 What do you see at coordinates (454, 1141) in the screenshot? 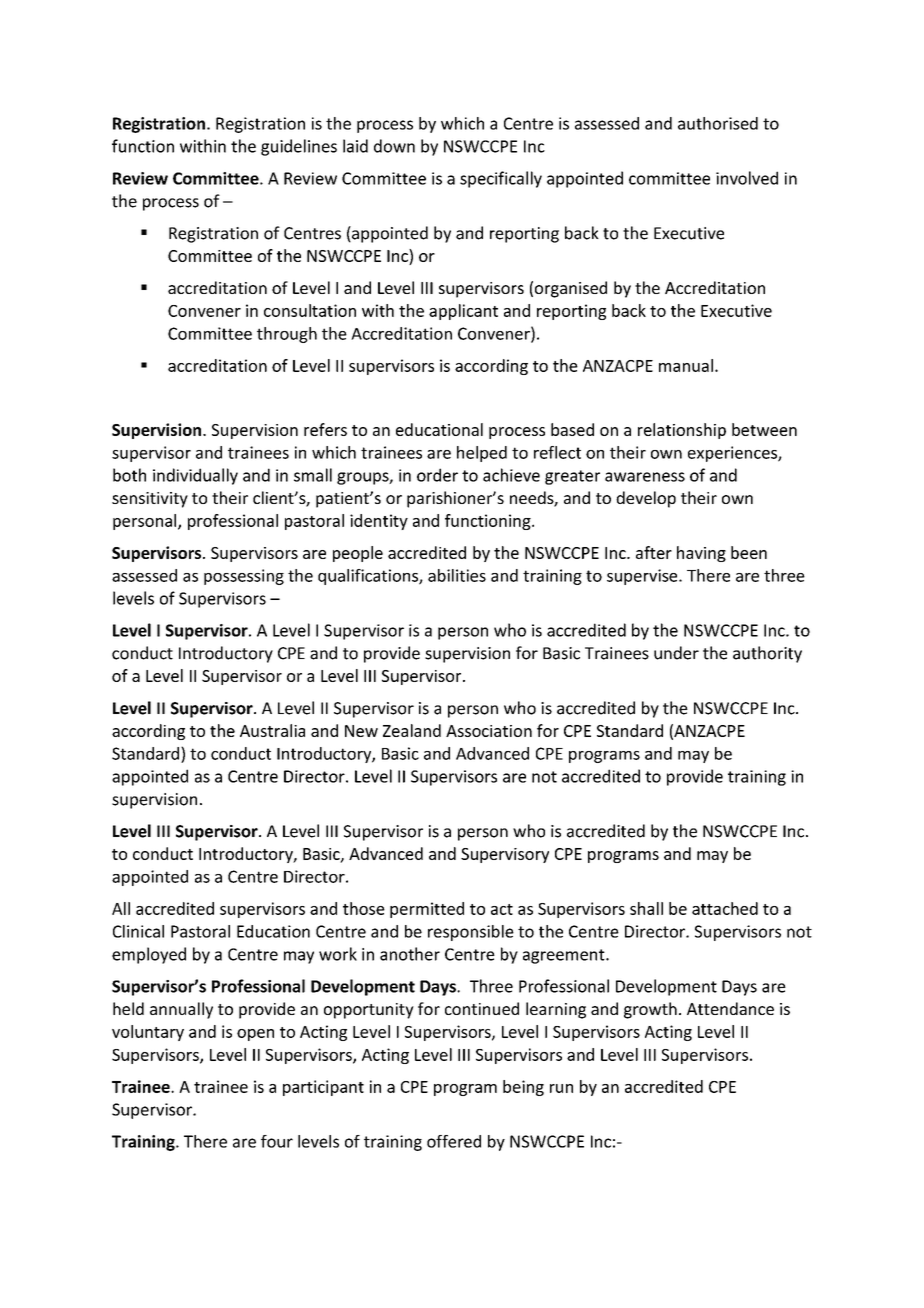
I see `offered` at bounding box center [454, 1141].
